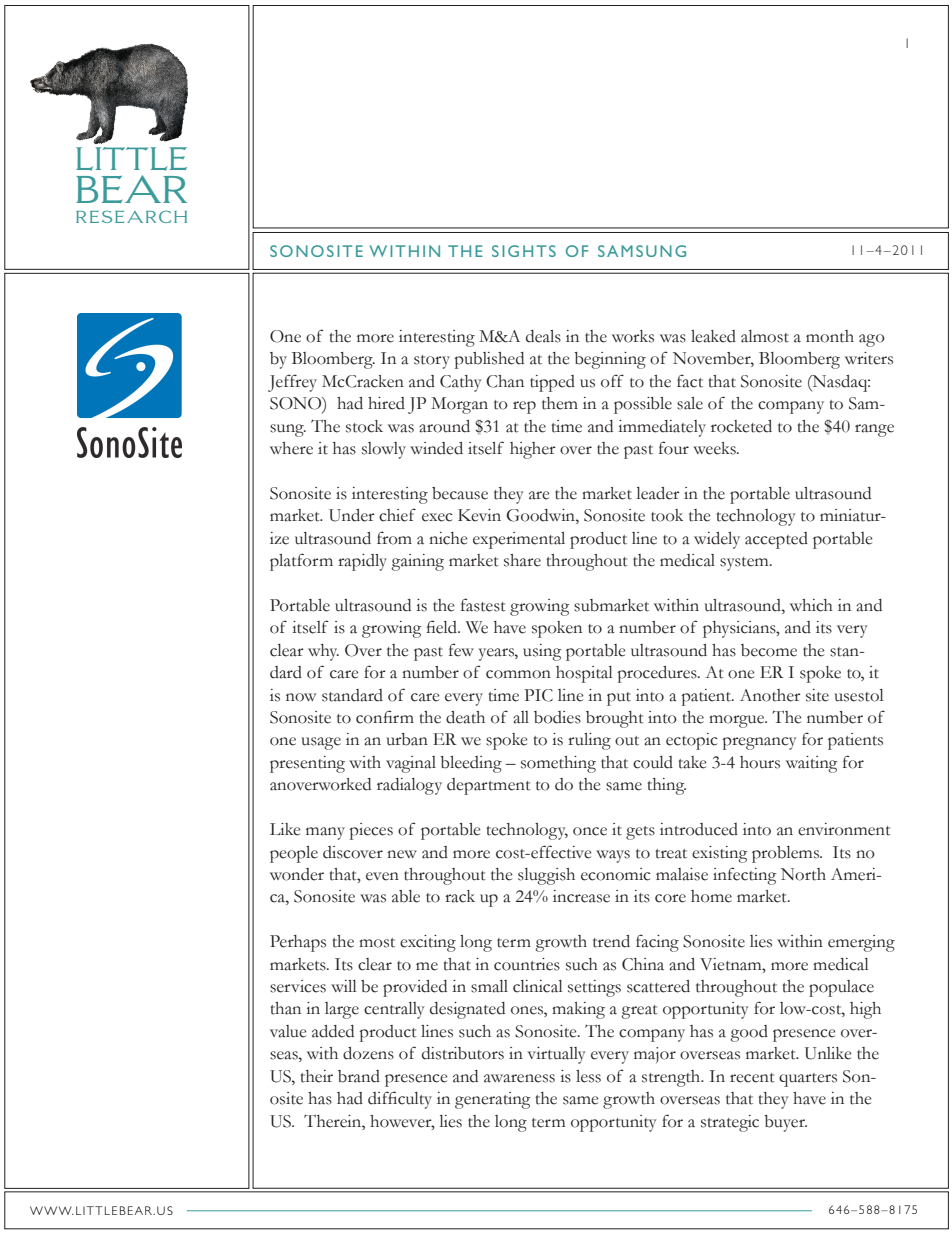 This page has width=952, height=1233. I want to click on common, so click(518, 674).
